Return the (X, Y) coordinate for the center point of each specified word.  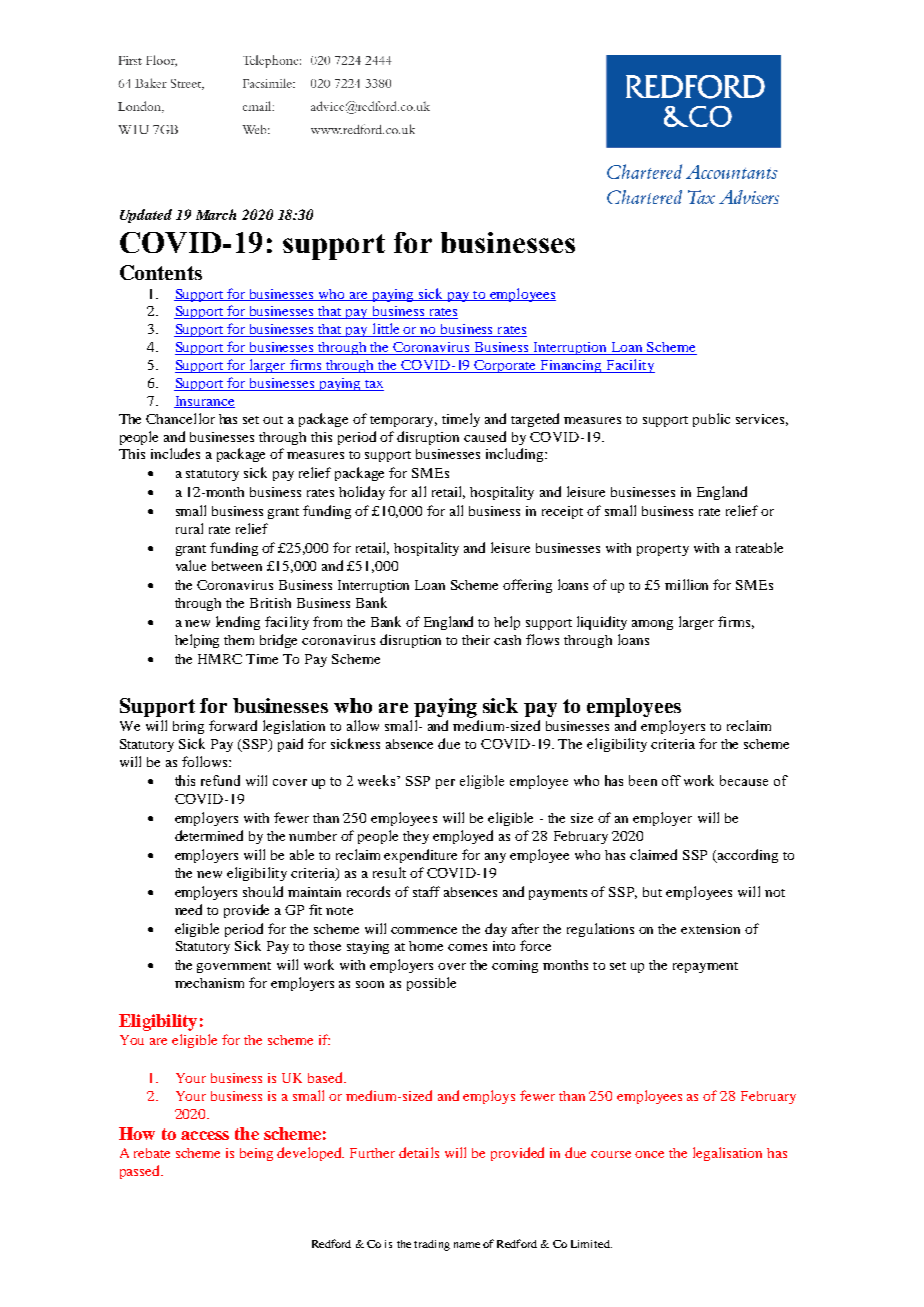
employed (463, 837)
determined (209, 835)
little (386, 330)
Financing (572, 366)
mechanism (209, 983)
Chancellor (180, 418)
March (216, 214)
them (239, 640)
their (476, 640)
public (711, 420)
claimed (653, 854)
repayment (705, 967)
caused (485, 436)
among (652, 625)
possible (431, 984)
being (256, 1154)
